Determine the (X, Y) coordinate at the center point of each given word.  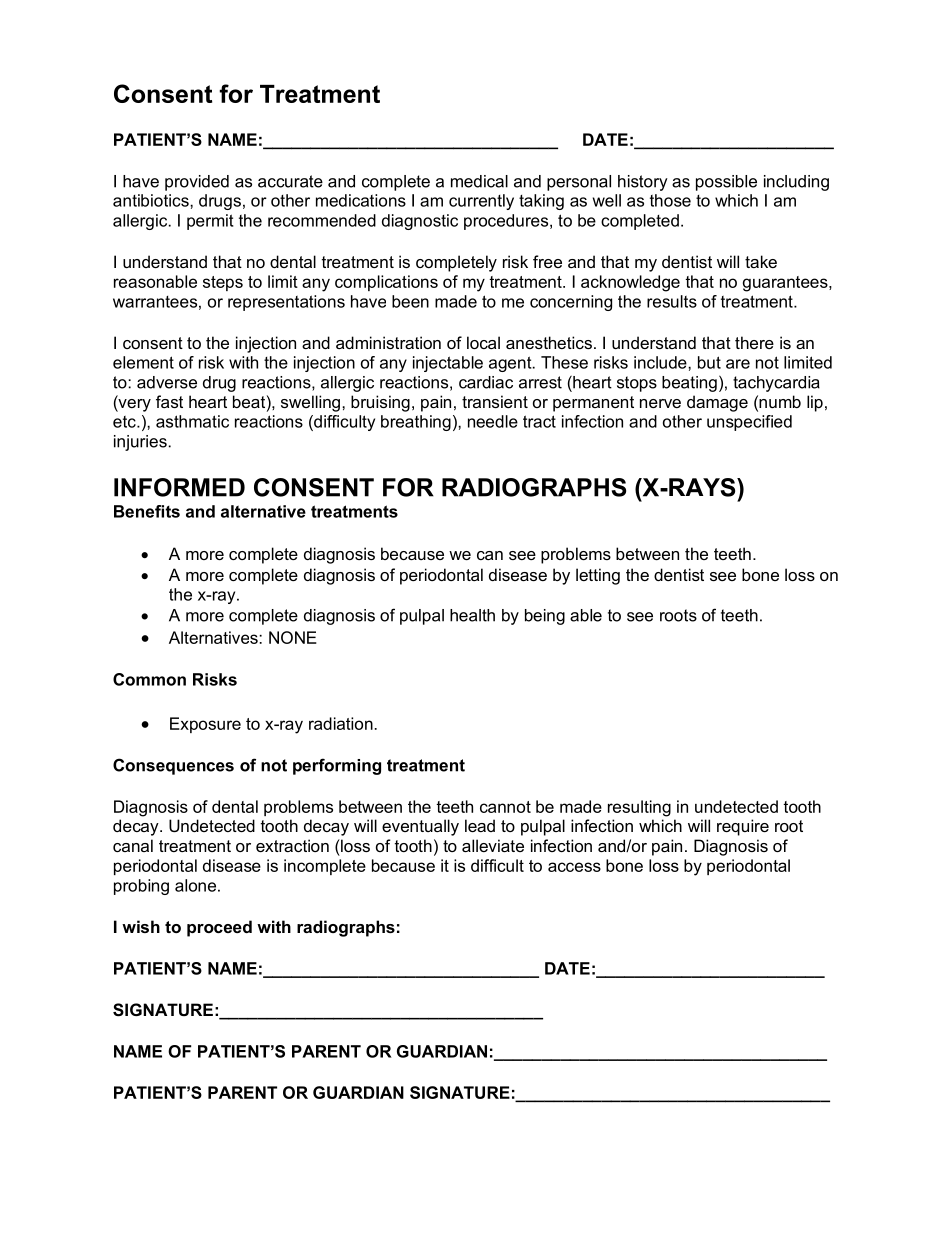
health (472, 615)
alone (195, 885)
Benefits (147, 511)
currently (481, 202)
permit (210, 222)
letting (598, 576)
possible (726, 183)
